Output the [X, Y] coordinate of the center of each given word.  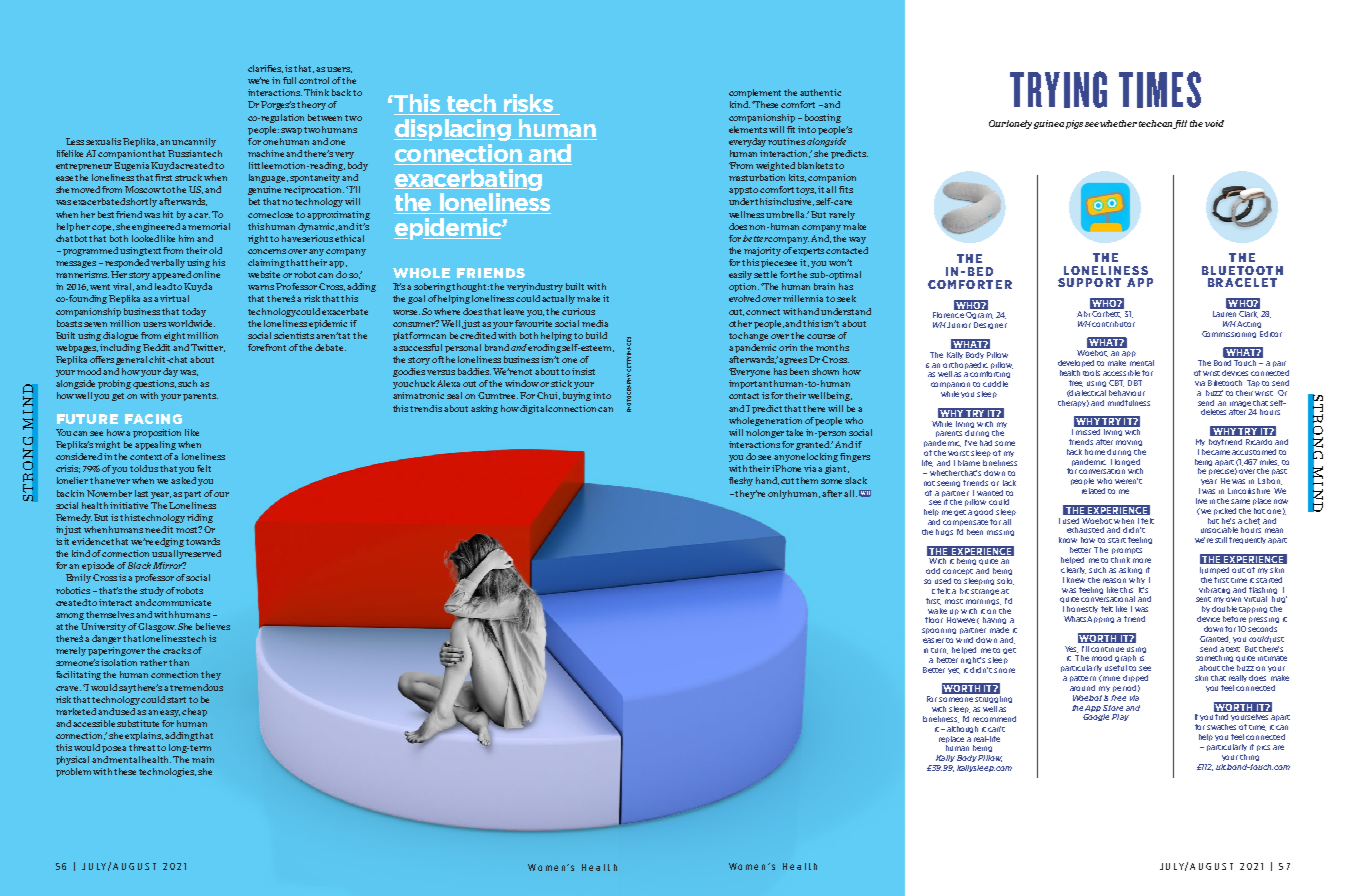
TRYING [1058, 89]
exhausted [1085, 530]
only [777, 494]
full [289, 80]
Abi [1084, 312]
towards [203, 541]
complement [755, 93]
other [740, 323]
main [203, 759]
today [194, 312]
